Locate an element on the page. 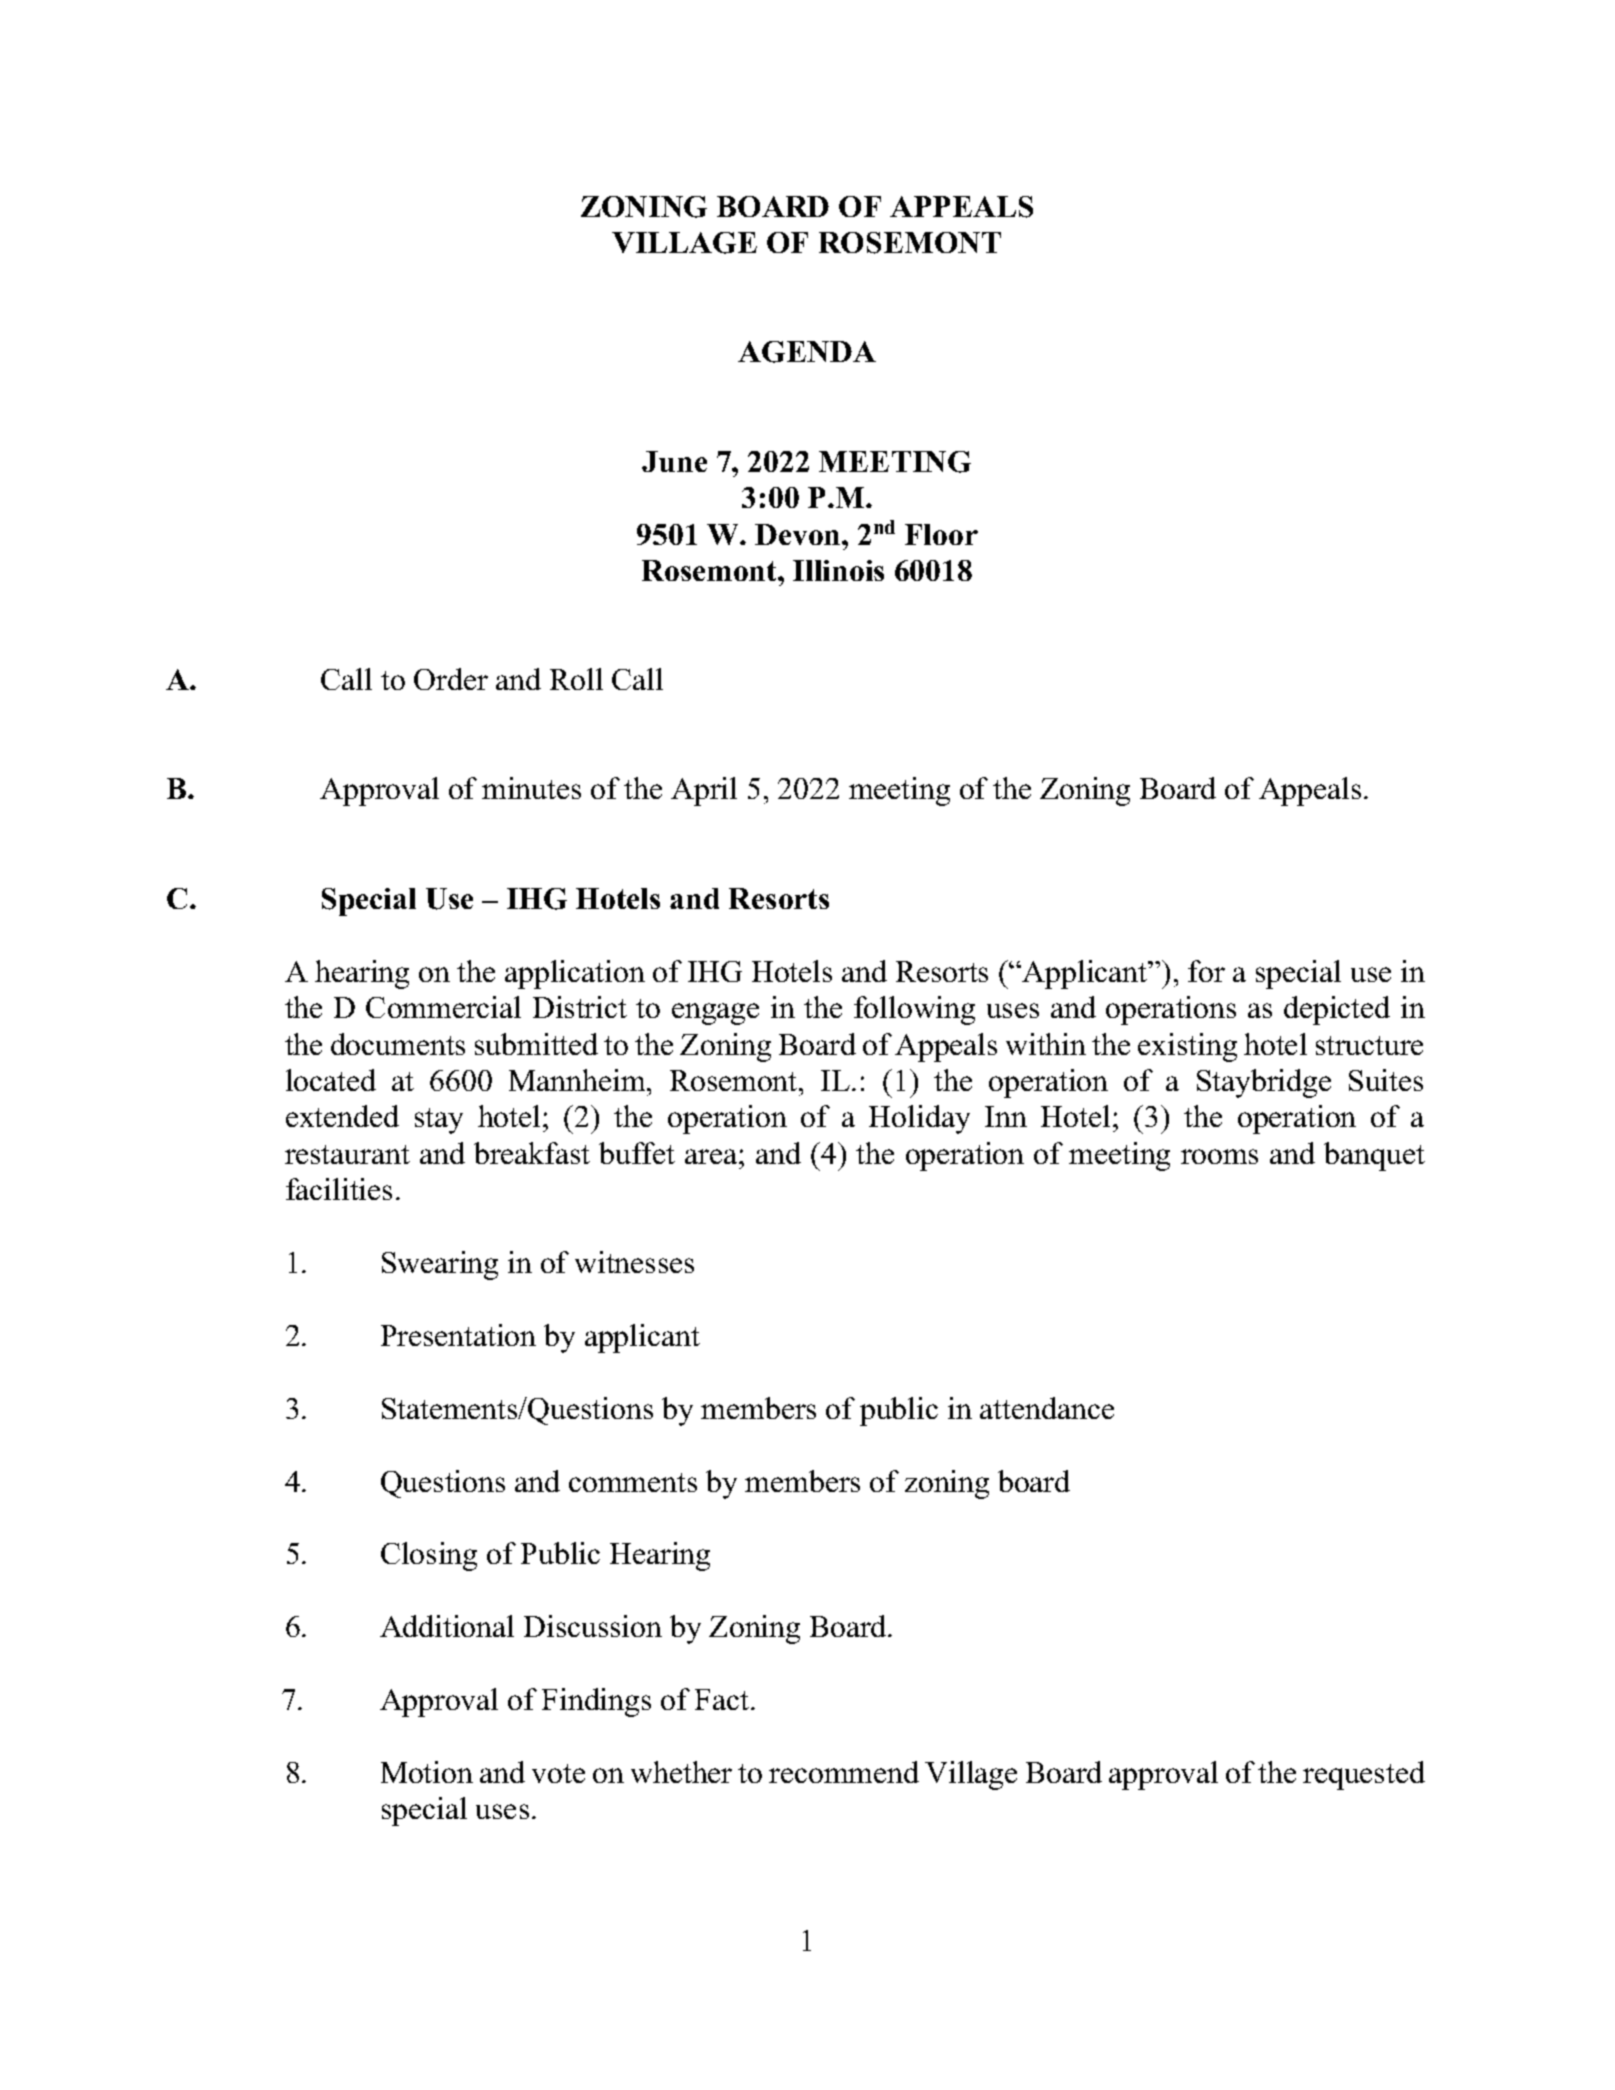 This image has width=1615, height=2090. AGENDA is located at coordinates (807, 352).
